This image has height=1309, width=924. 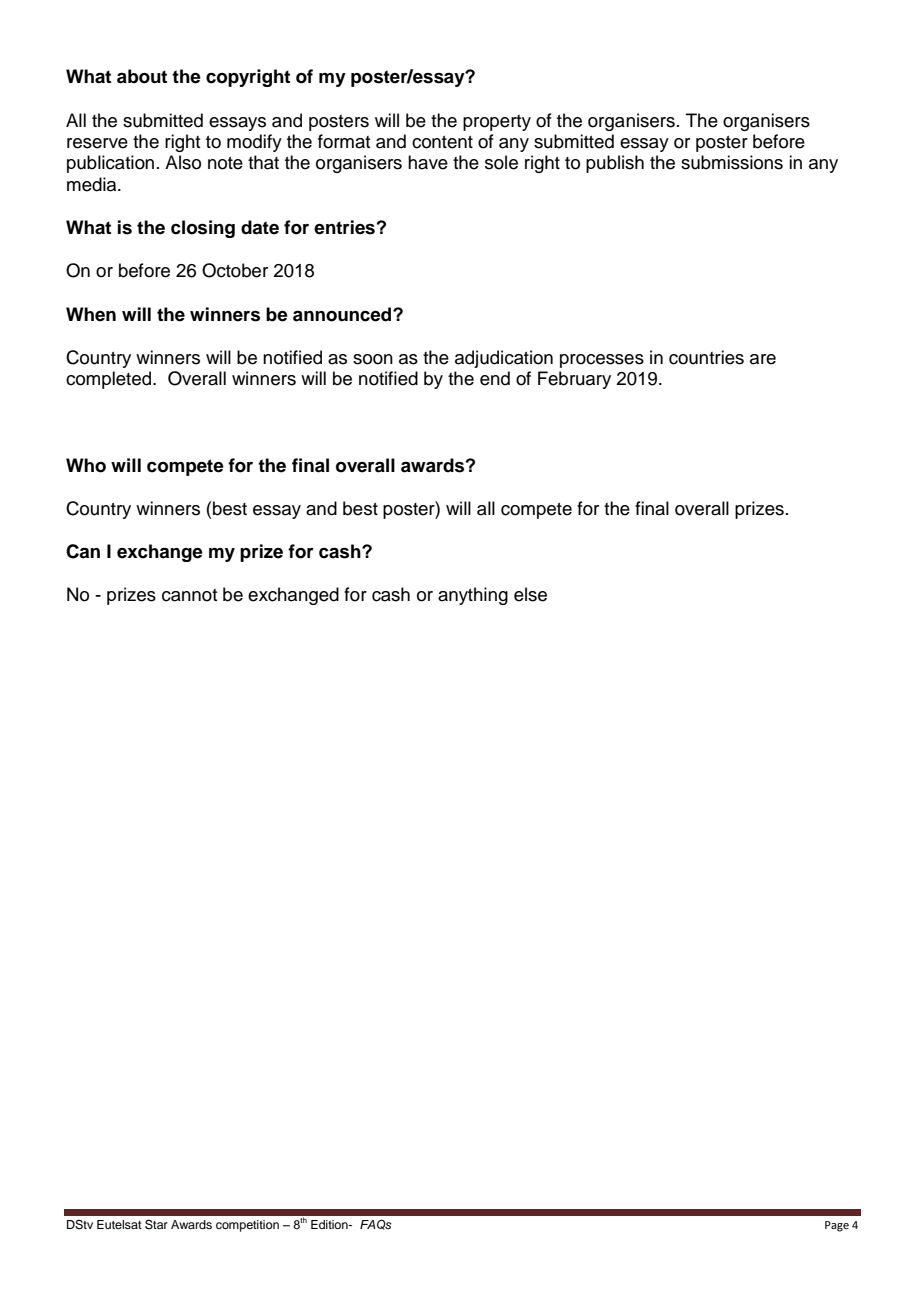 I want to click on anything, so click(x=473, y=596).
